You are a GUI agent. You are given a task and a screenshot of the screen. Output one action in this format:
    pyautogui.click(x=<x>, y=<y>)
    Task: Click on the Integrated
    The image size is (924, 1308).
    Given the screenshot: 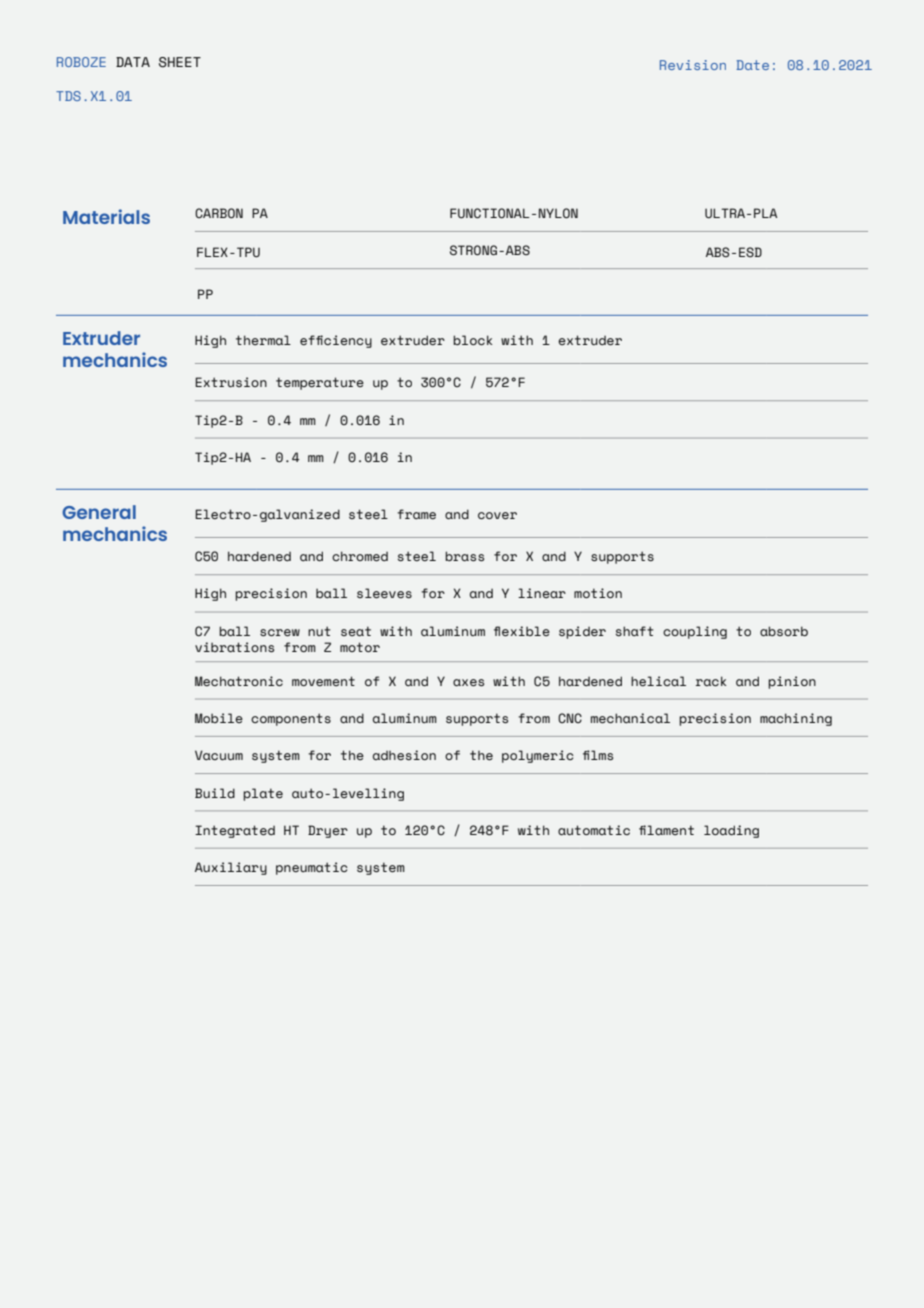 What is the action you would take?
    pyautogui.click(x=235, y=831)
